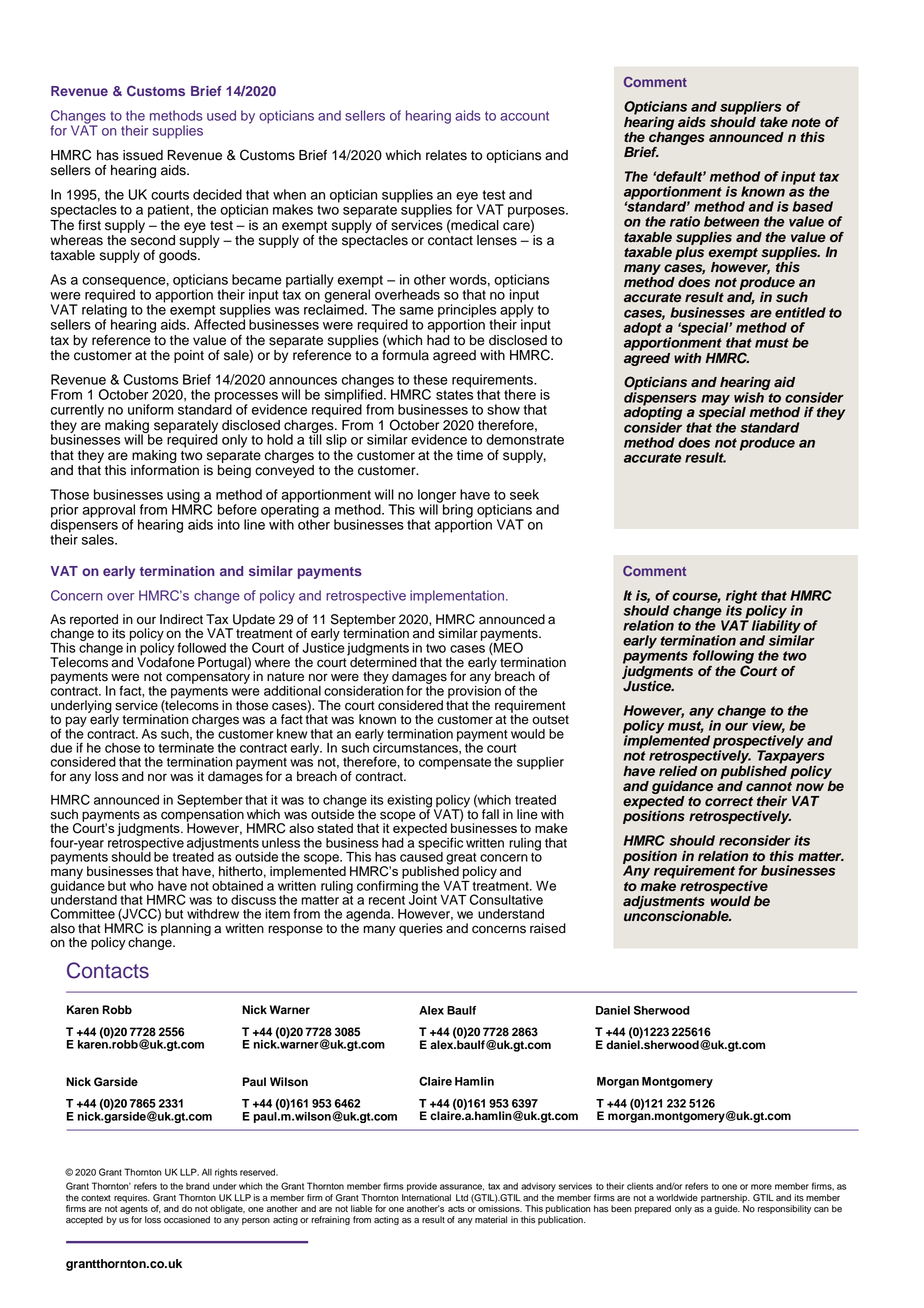  Describe the element at coordinates (143, 155) in the document. I see `issued` at that location.
